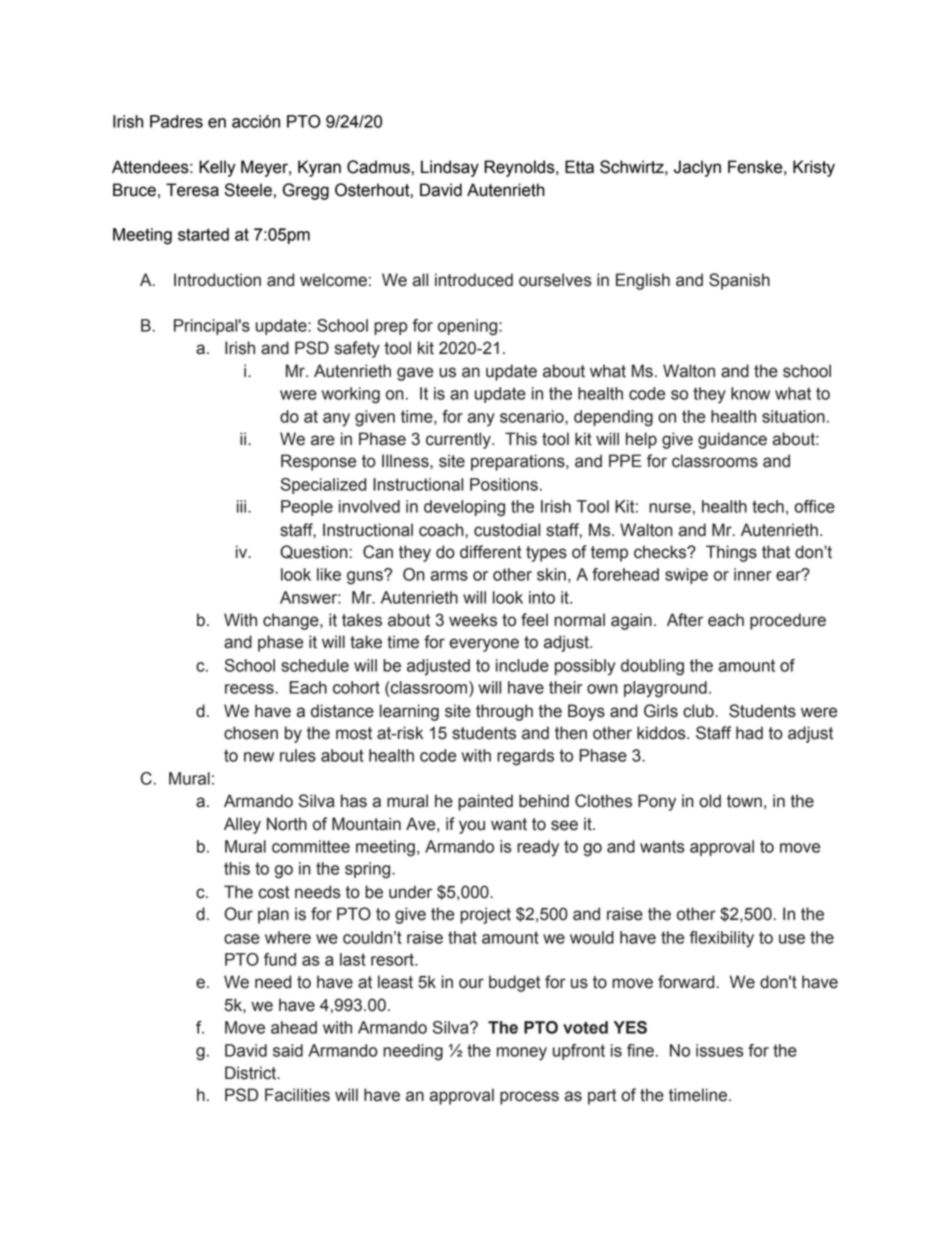 This image has width=952, height=1233. I want to click on money, so click(522, 1054).
